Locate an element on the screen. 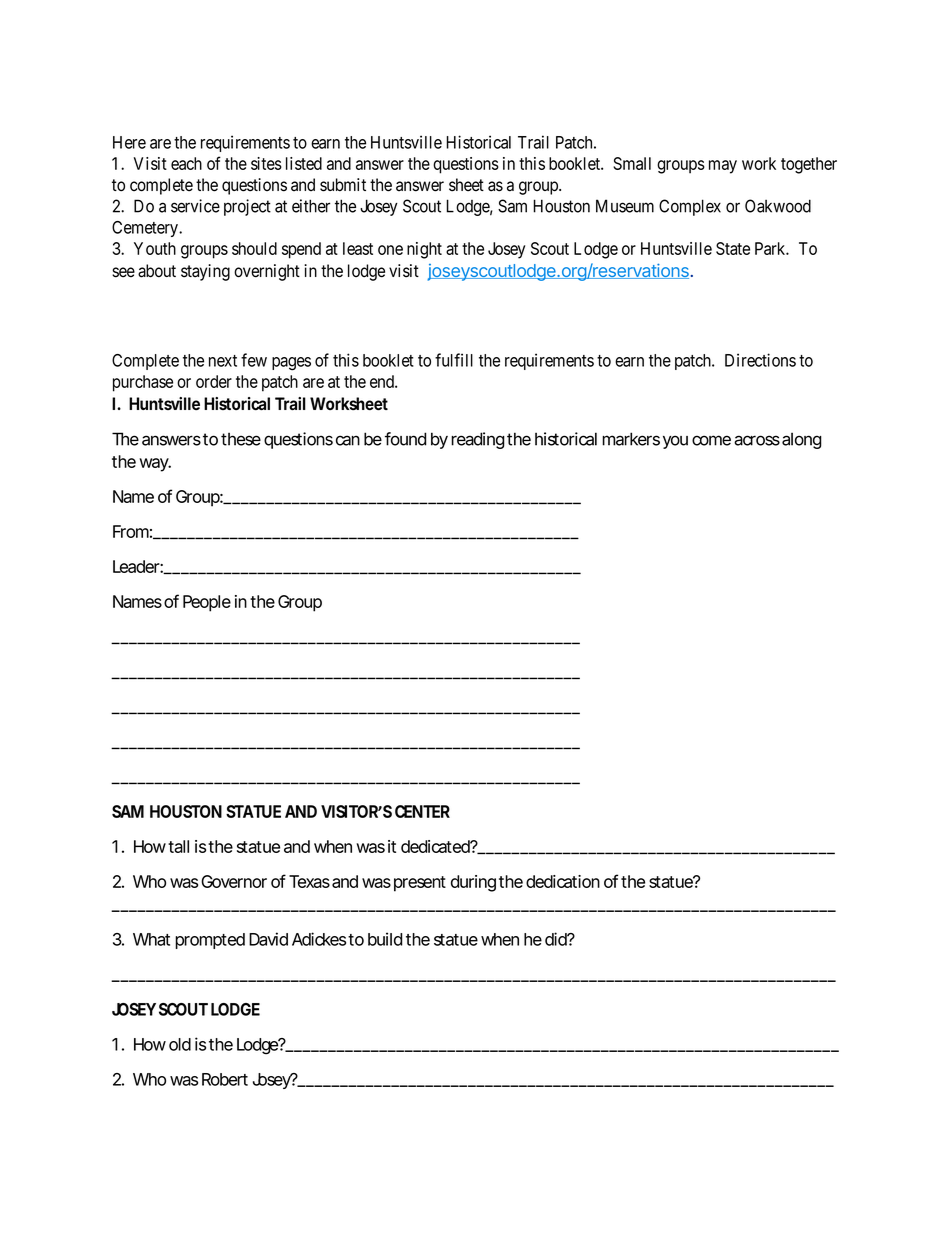 The width and height of the screenshot is (952, 1233). may is located at coordinates (723, 167).
